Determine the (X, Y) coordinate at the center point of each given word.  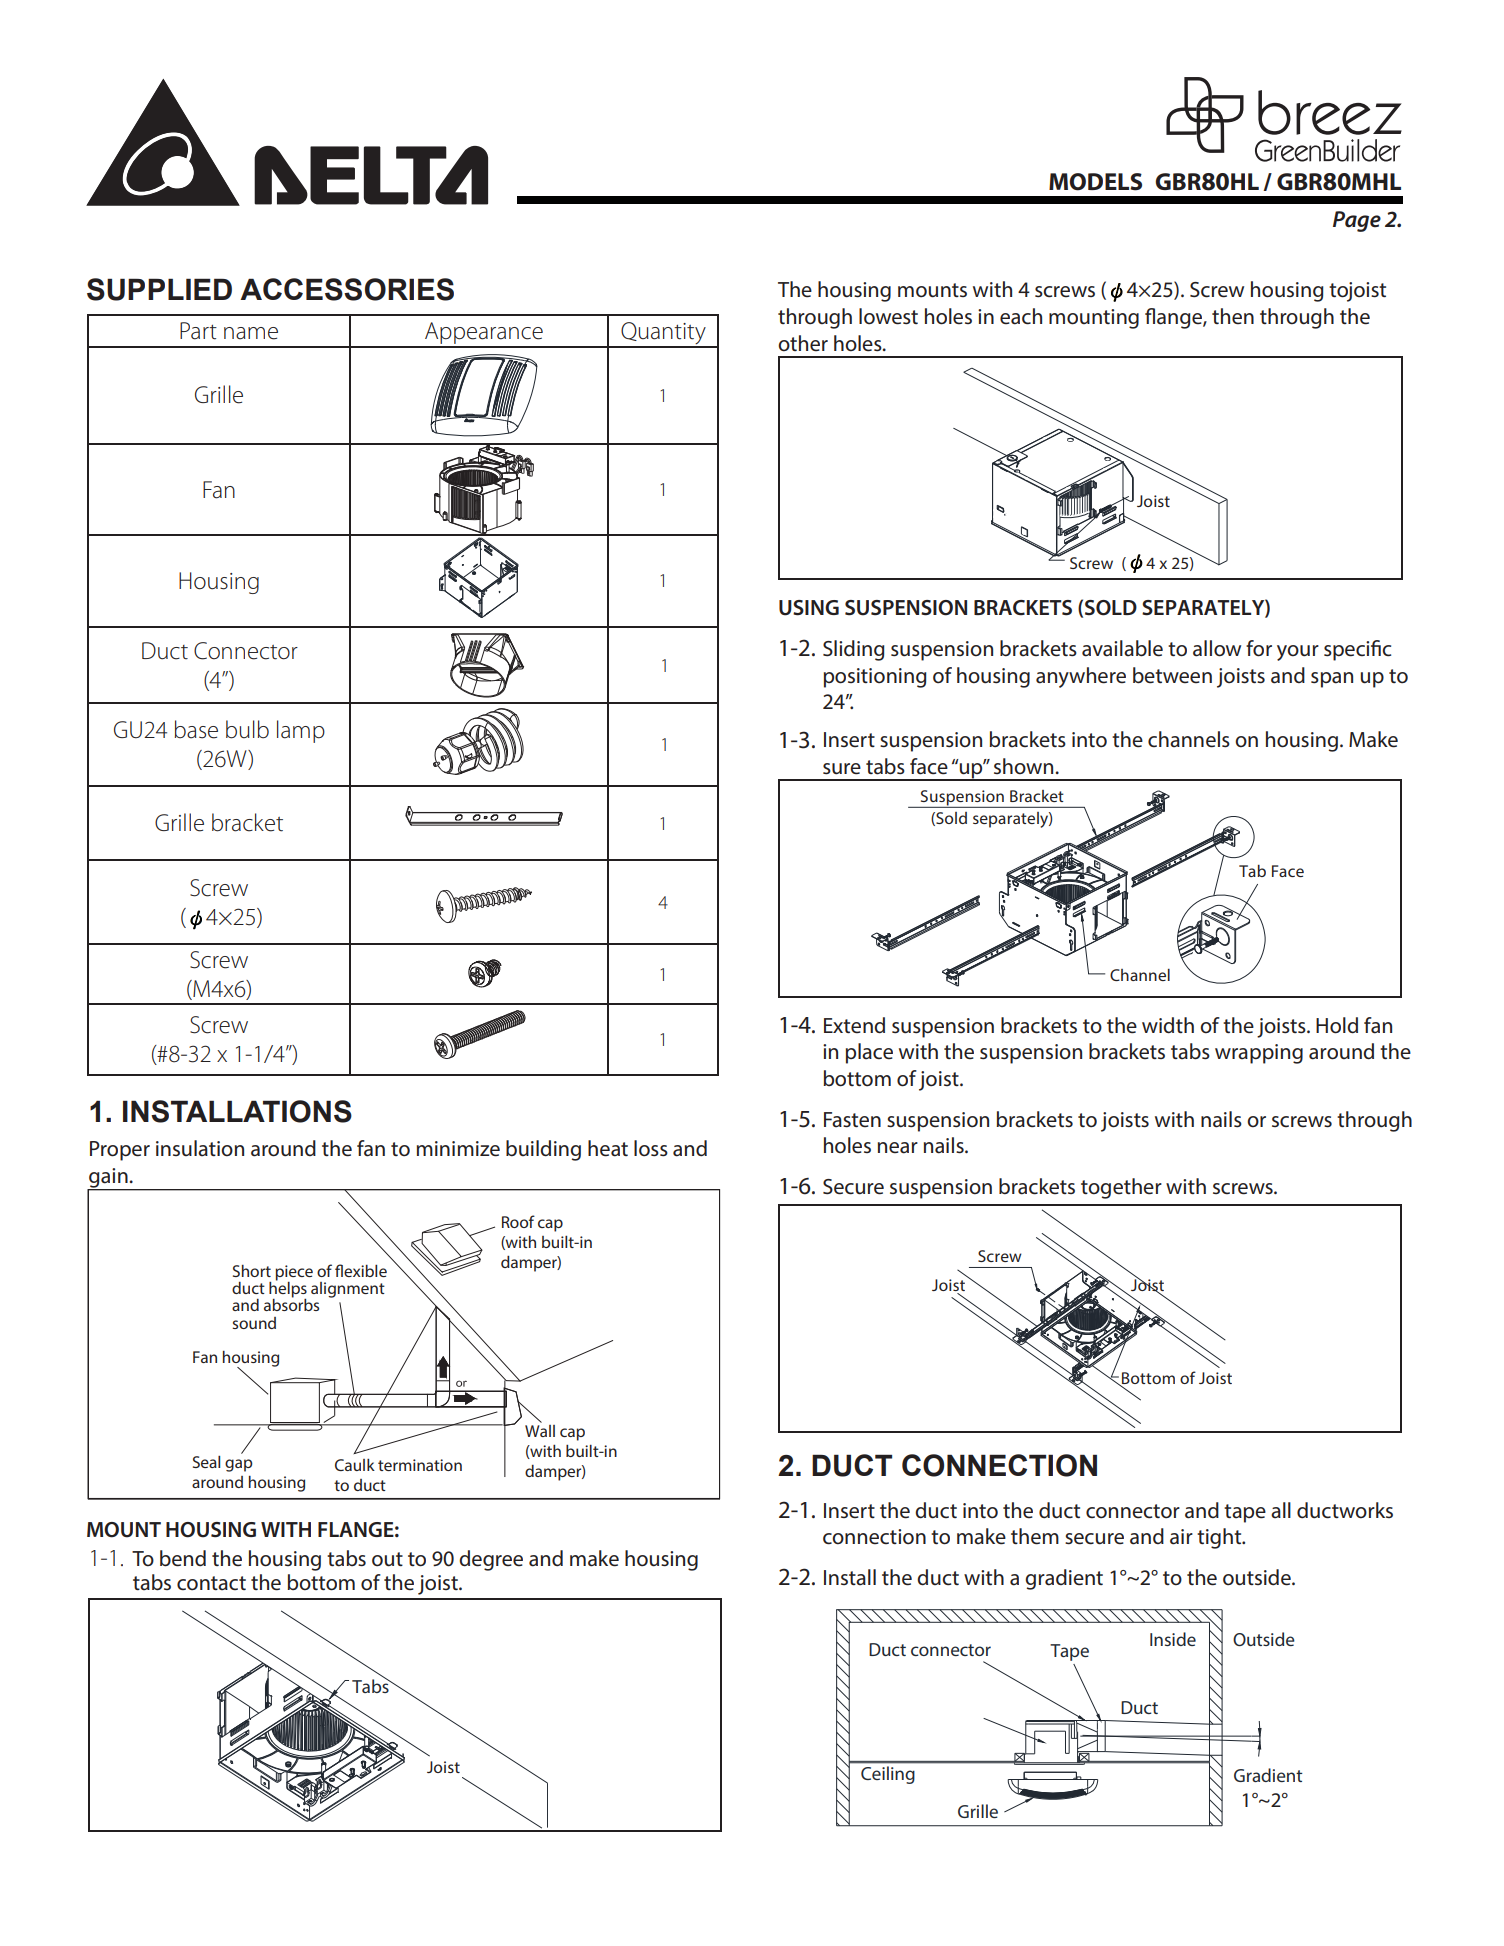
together (1121, 1188)
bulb (247, 729)
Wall (540, 1431)
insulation (200, 1148)
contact (211, 1583)
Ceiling (887, 1775)
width (1168, 1025)
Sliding (854, 650)
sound (254, 1323)
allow (1217, 648)
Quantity (663, 334)
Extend (854, 1025)
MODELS (1095, 182)
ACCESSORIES (347, 289)
